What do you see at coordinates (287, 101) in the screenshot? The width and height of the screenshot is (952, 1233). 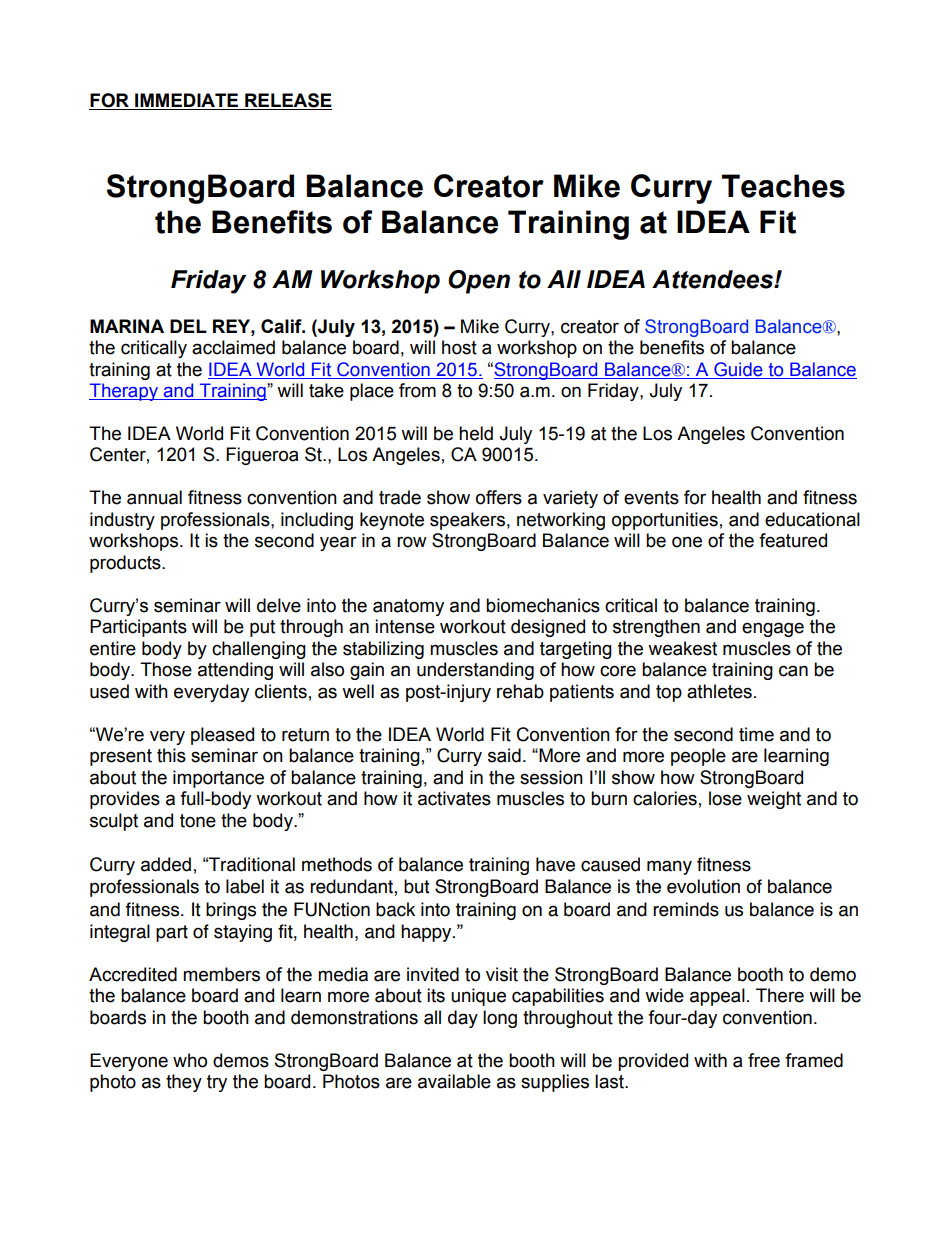 I see `RELEASE` at bounding box center [287, 101].
